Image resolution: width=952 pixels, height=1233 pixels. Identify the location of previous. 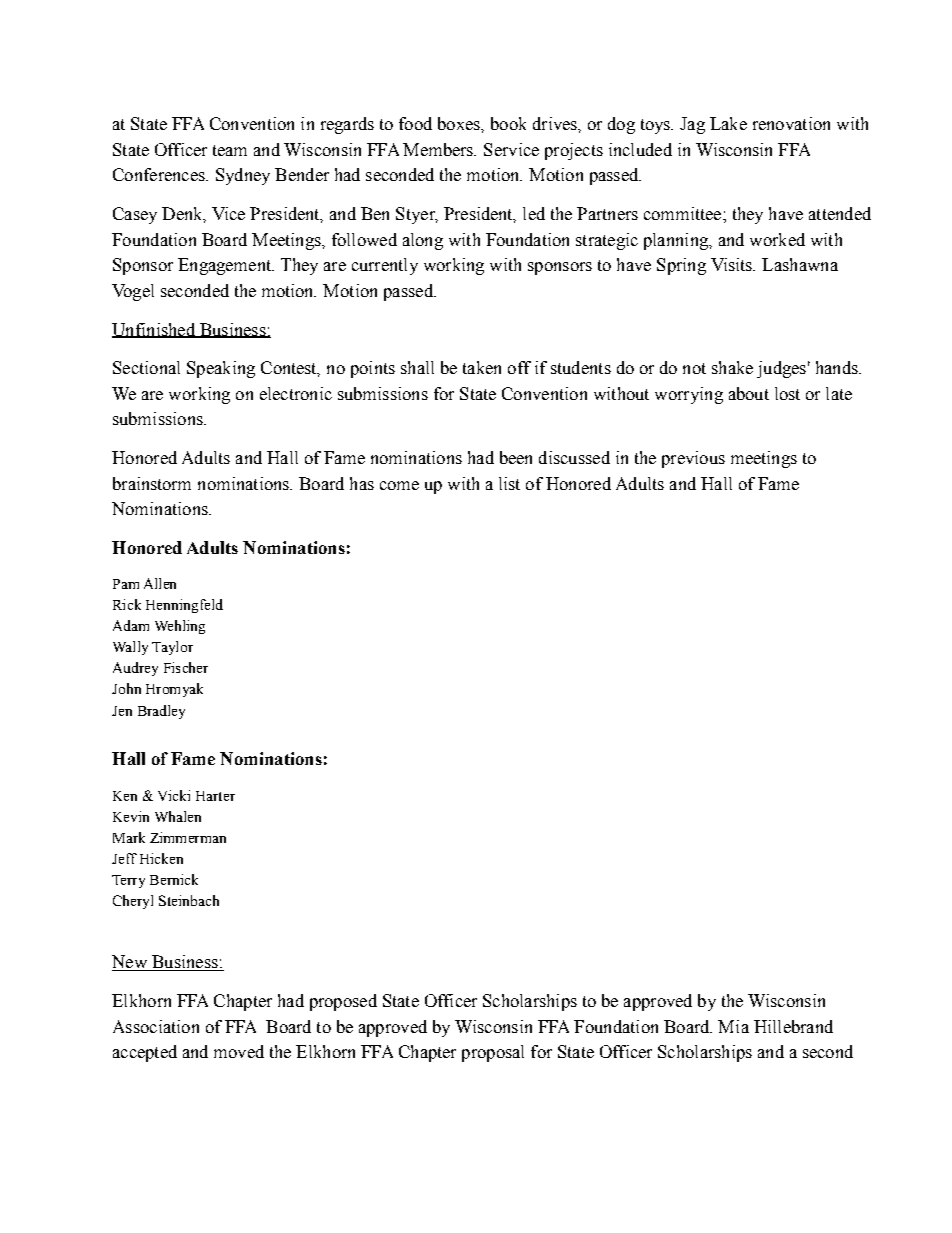
(693, 459).
